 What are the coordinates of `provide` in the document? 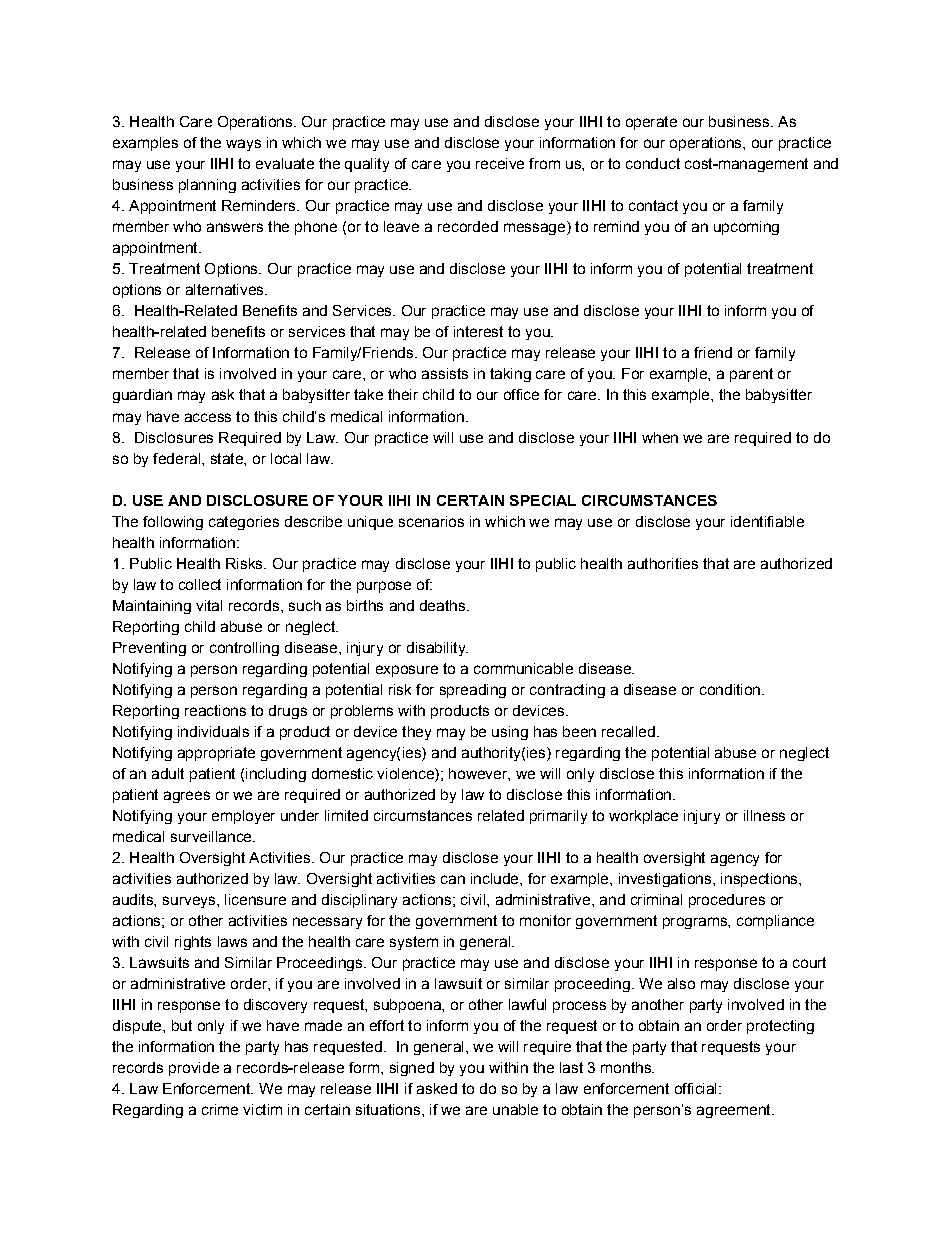 It's located at (194, 1069).
